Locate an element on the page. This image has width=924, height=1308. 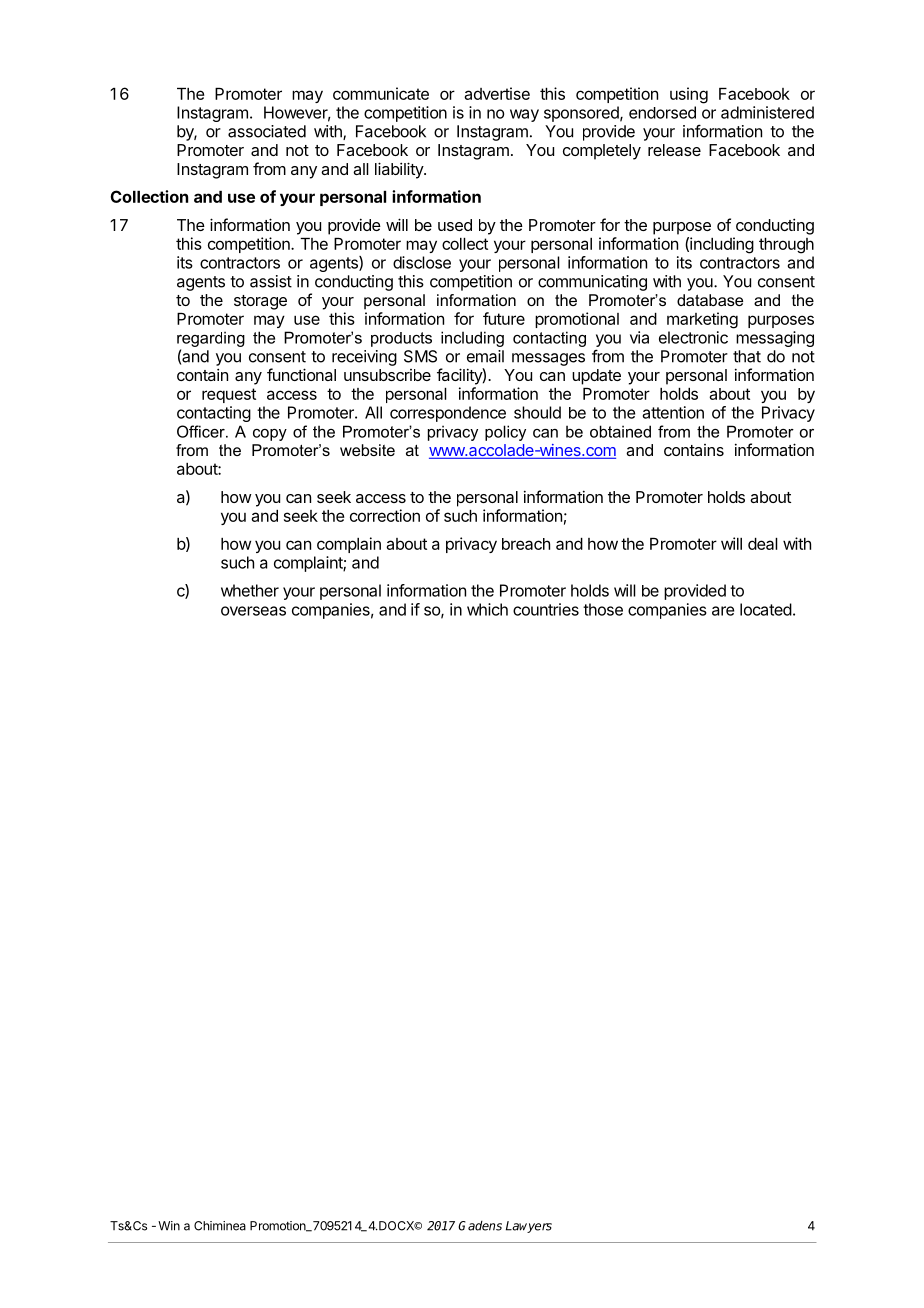
copy is located at coordinates (270, 435).
